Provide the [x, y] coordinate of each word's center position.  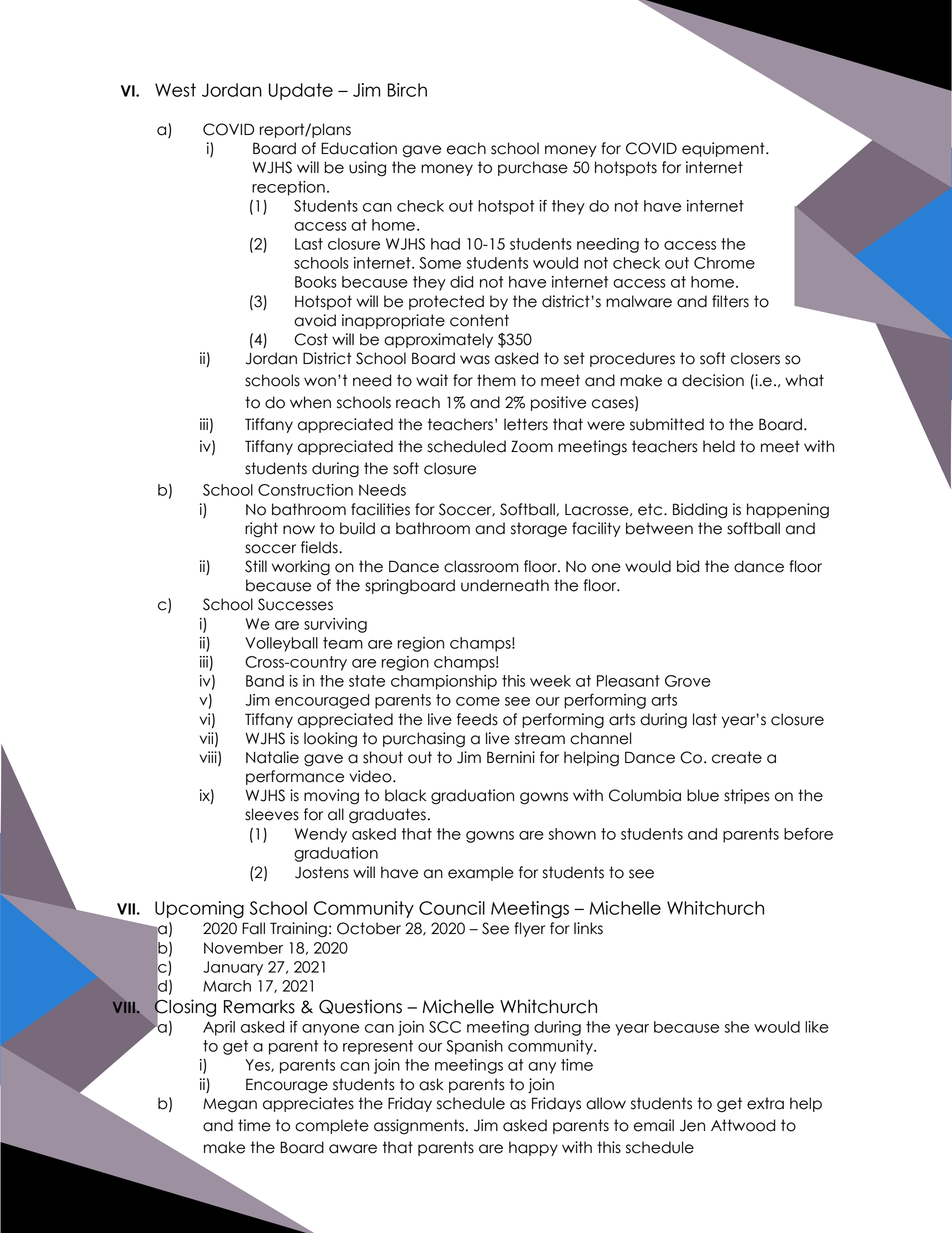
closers [755, 358]
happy [533, 1148]
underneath [505, 585]
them [496, 380]
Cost [311, 339]
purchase [533, 168]
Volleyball [281, 644]
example [481, 873]
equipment [724, 149]
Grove [688, 681]
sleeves [272, 814]
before [808, 834]
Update [301, 91]
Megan [230, 1105]
